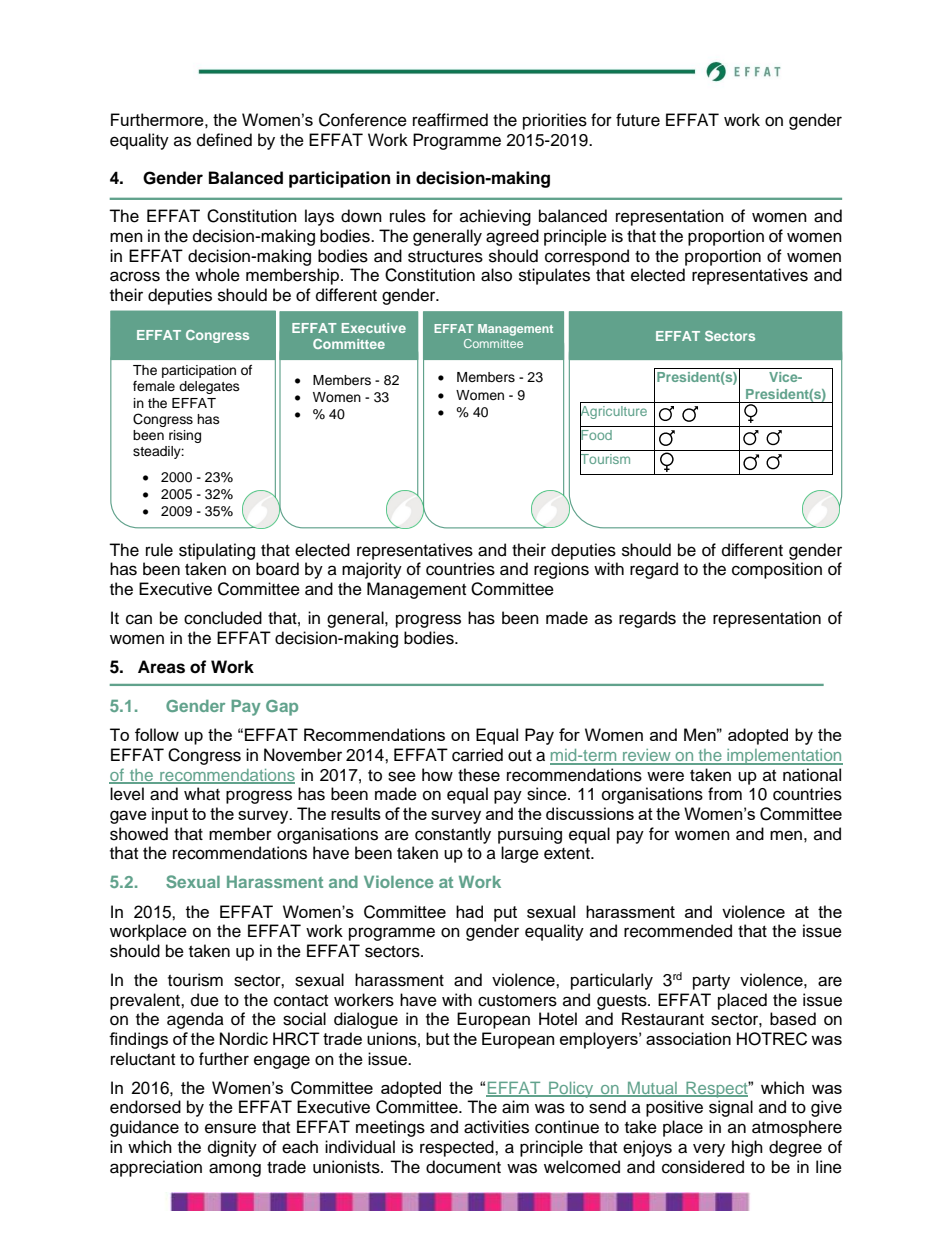  I want to click on future, so click(638, 120).
